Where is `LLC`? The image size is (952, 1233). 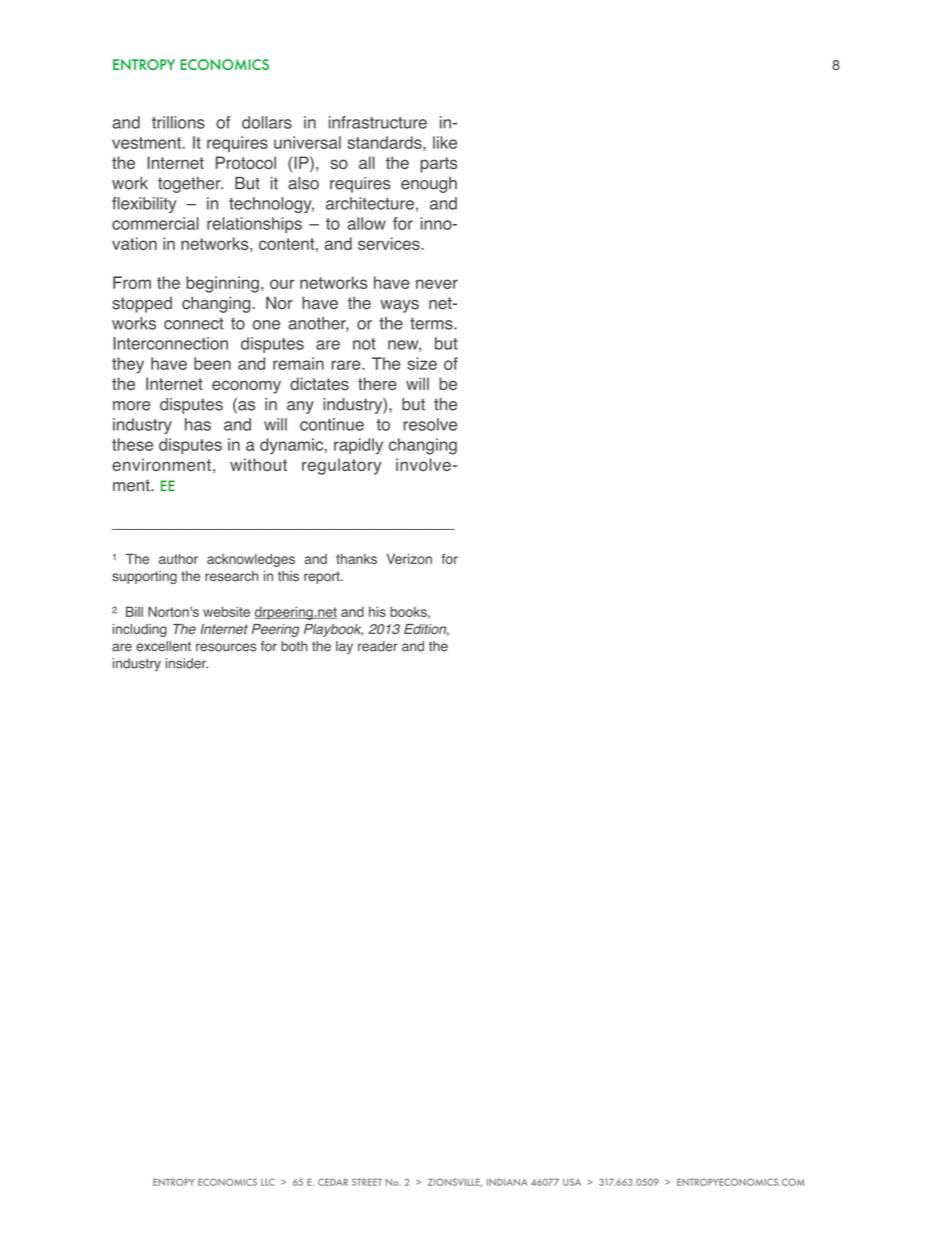 LLC is located at coordinates (268, 1182).
